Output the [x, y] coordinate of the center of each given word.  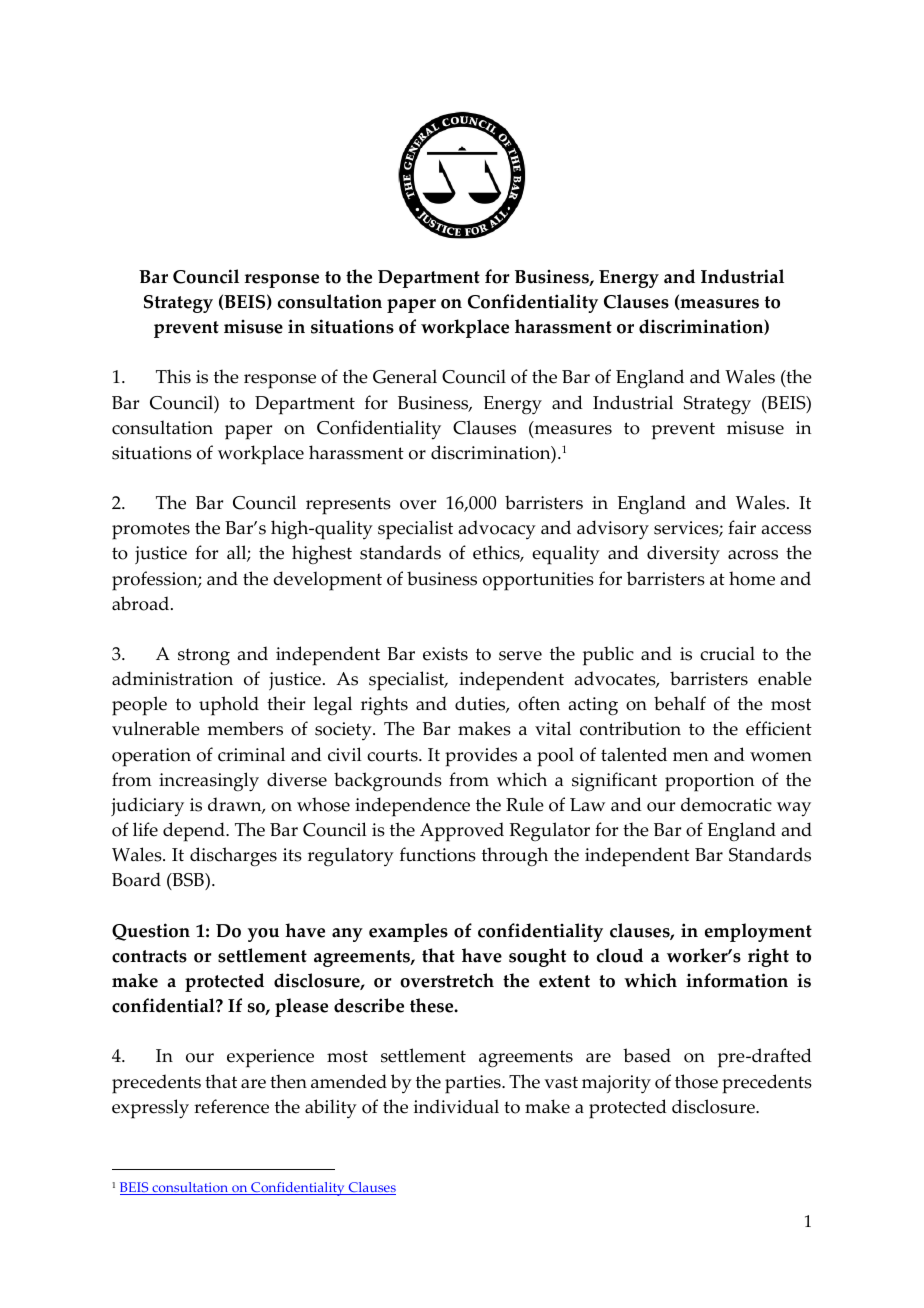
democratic [726, 804]
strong [204, 657]
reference [231, 1106]
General [405, 376]
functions [438, 854]
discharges [233, 857]
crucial [727, 653]
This [173, 376]
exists [445, 654]
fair [742, 527]
